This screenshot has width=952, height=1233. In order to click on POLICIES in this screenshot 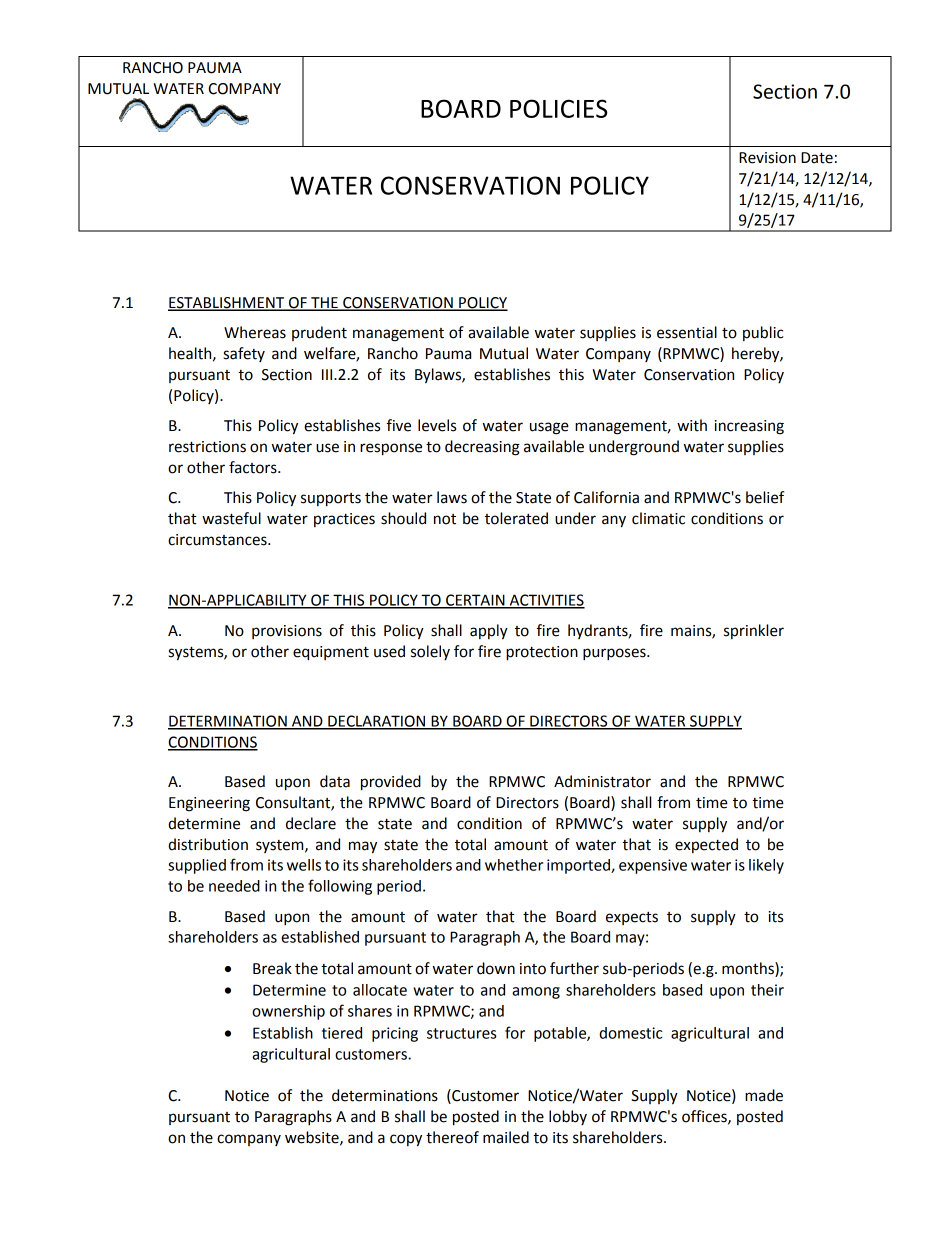, I will do `click(559, 108)`.
